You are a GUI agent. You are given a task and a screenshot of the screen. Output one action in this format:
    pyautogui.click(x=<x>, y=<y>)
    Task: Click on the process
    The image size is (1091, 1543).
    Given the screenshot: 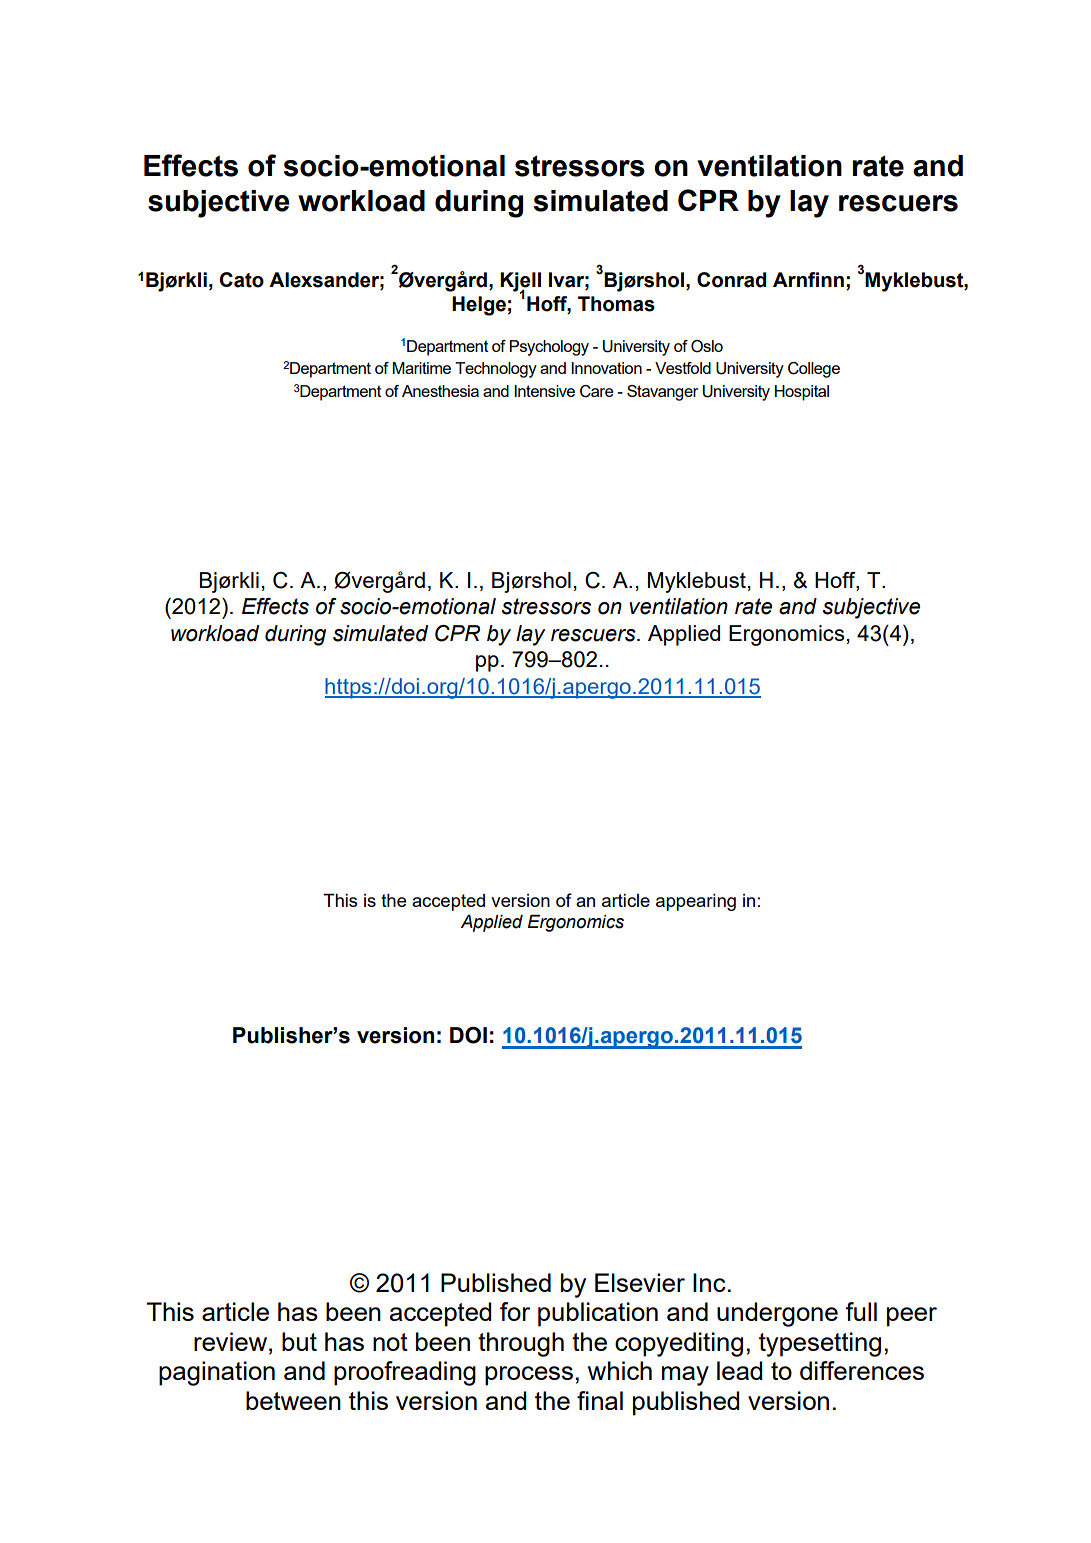 What is the action you would take?
    pyautogui.click(x=529, y=1376)
